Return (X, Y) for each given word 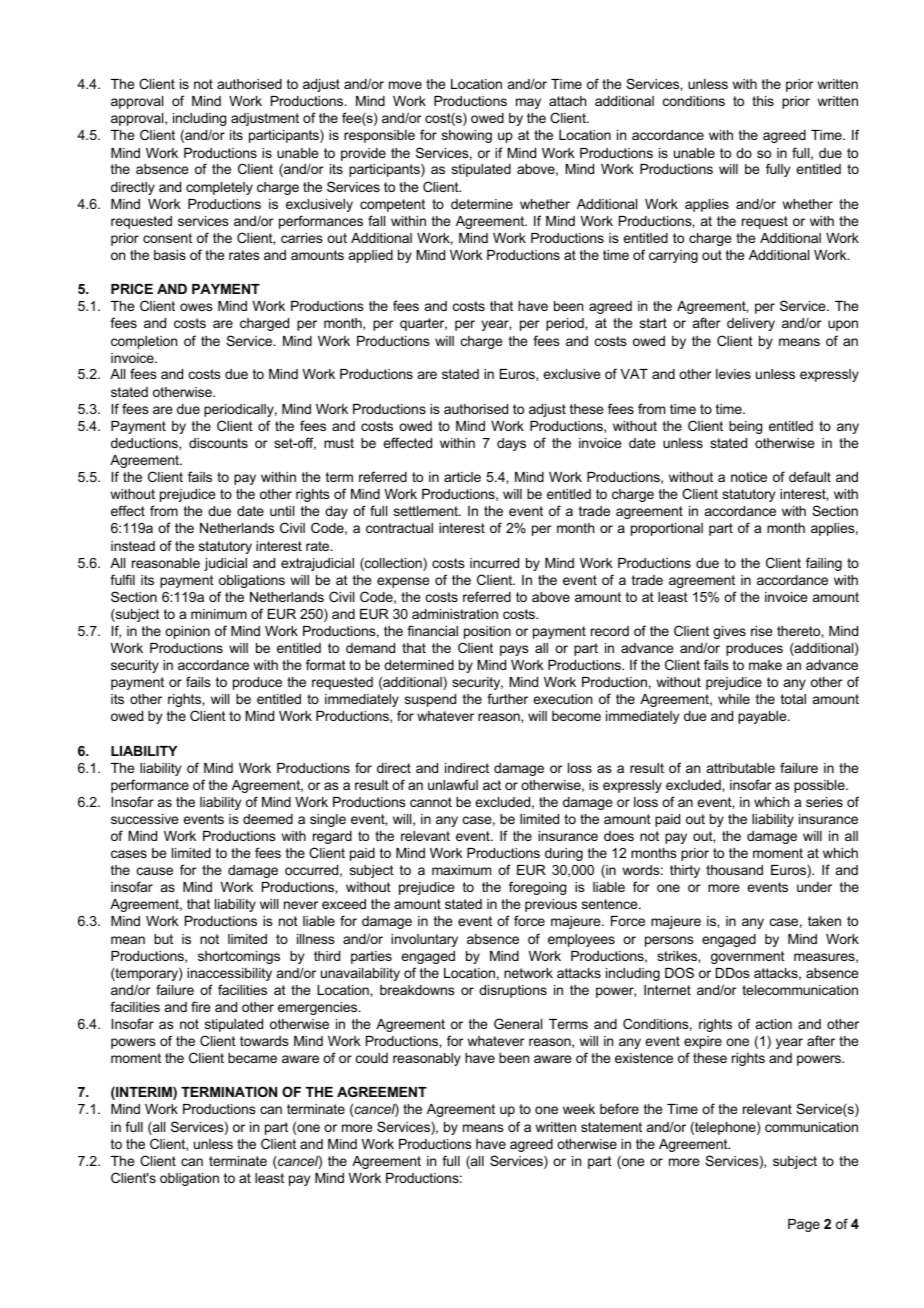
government (748, 957)
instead (133, 546)
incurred (494, 563)
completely (219, 188)
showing (467, 136)
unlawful (453, 784)
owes (196, 307)
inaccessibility (229, 974)
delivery (751, 324)
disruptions (513, 991)
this (763, 101)
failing (824, 564)
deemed (268, 819)
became (252, 1058)
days (511, 444)
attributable (741, 768)
